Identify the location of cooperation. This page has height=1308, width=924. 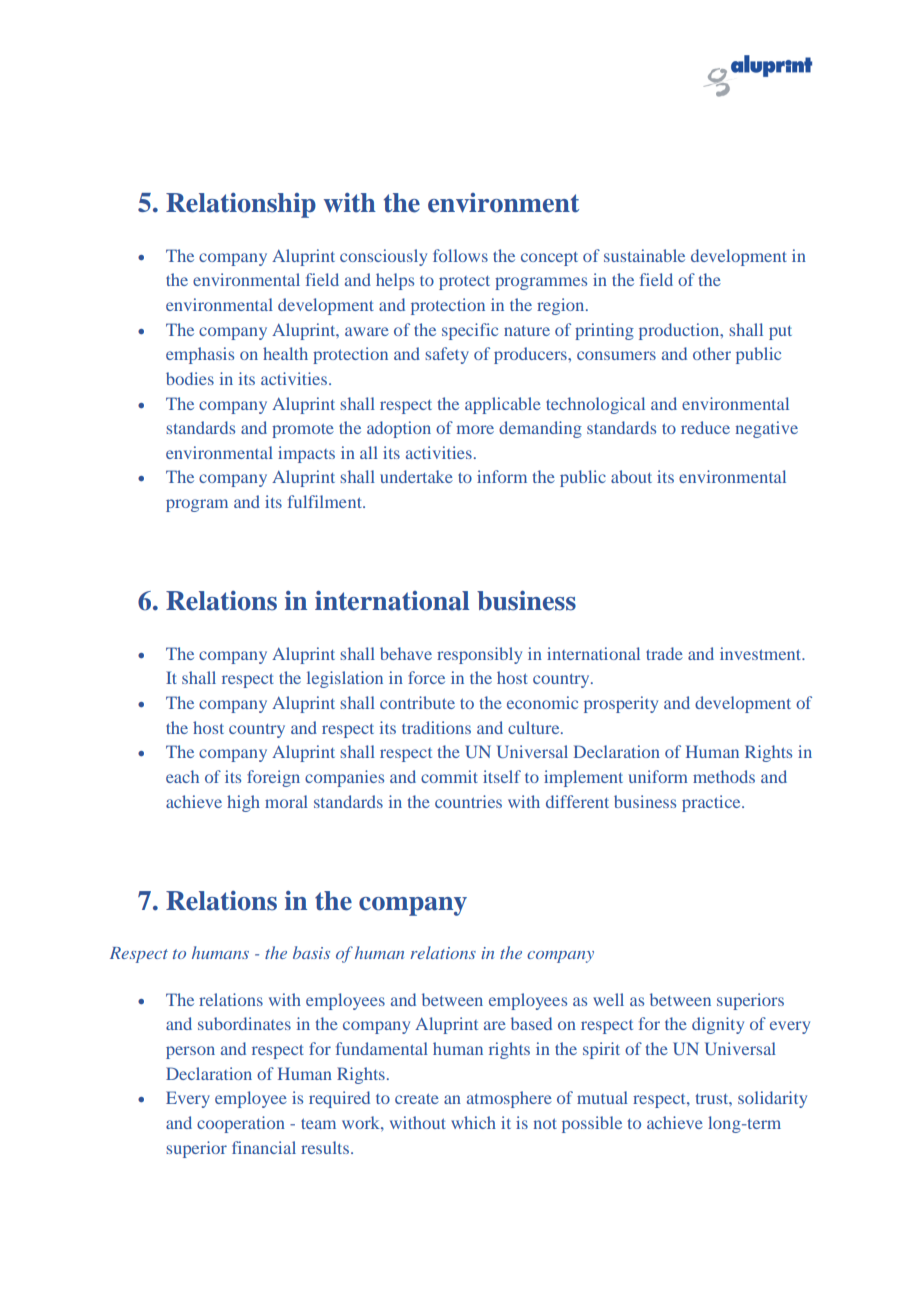
(241, 1124).
